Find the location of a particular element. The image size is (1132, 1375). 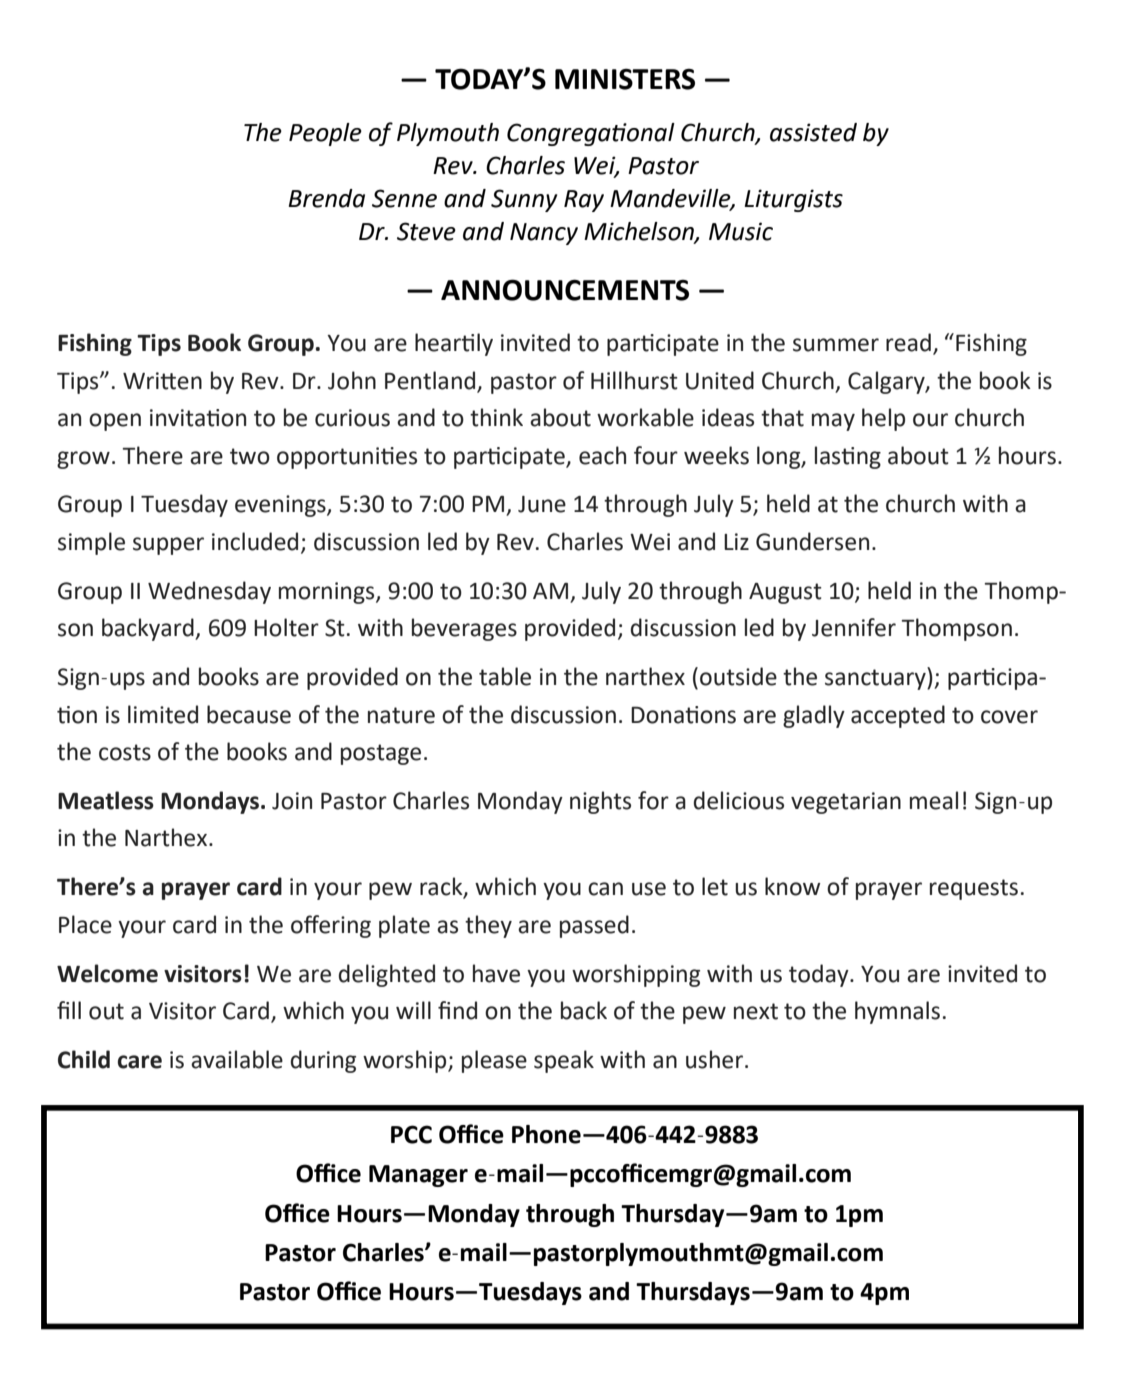

Calgary is located at coordinates (887, 382).
